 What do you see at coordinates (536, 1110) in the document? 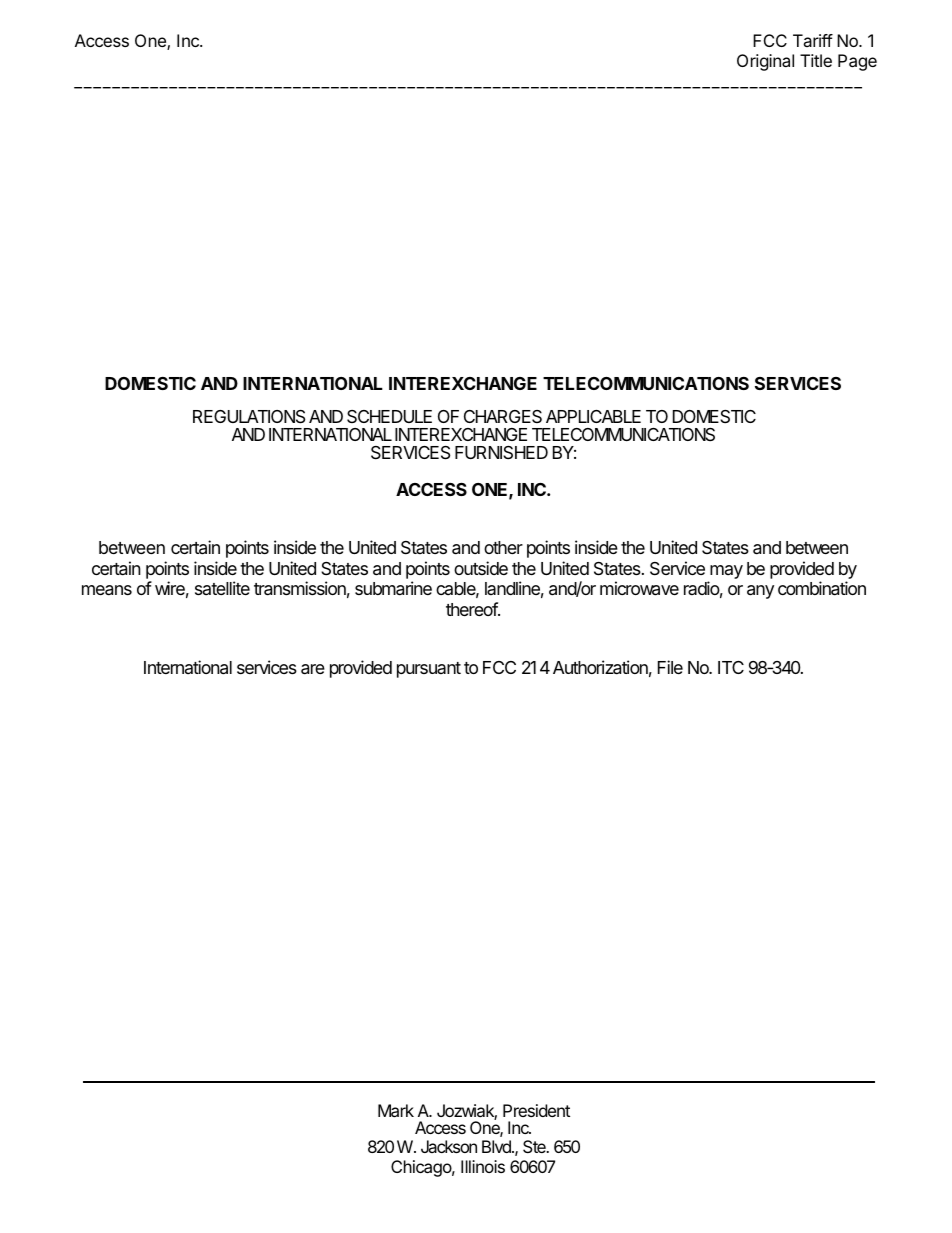
I see `President` at bounding box center [536, 1110].
